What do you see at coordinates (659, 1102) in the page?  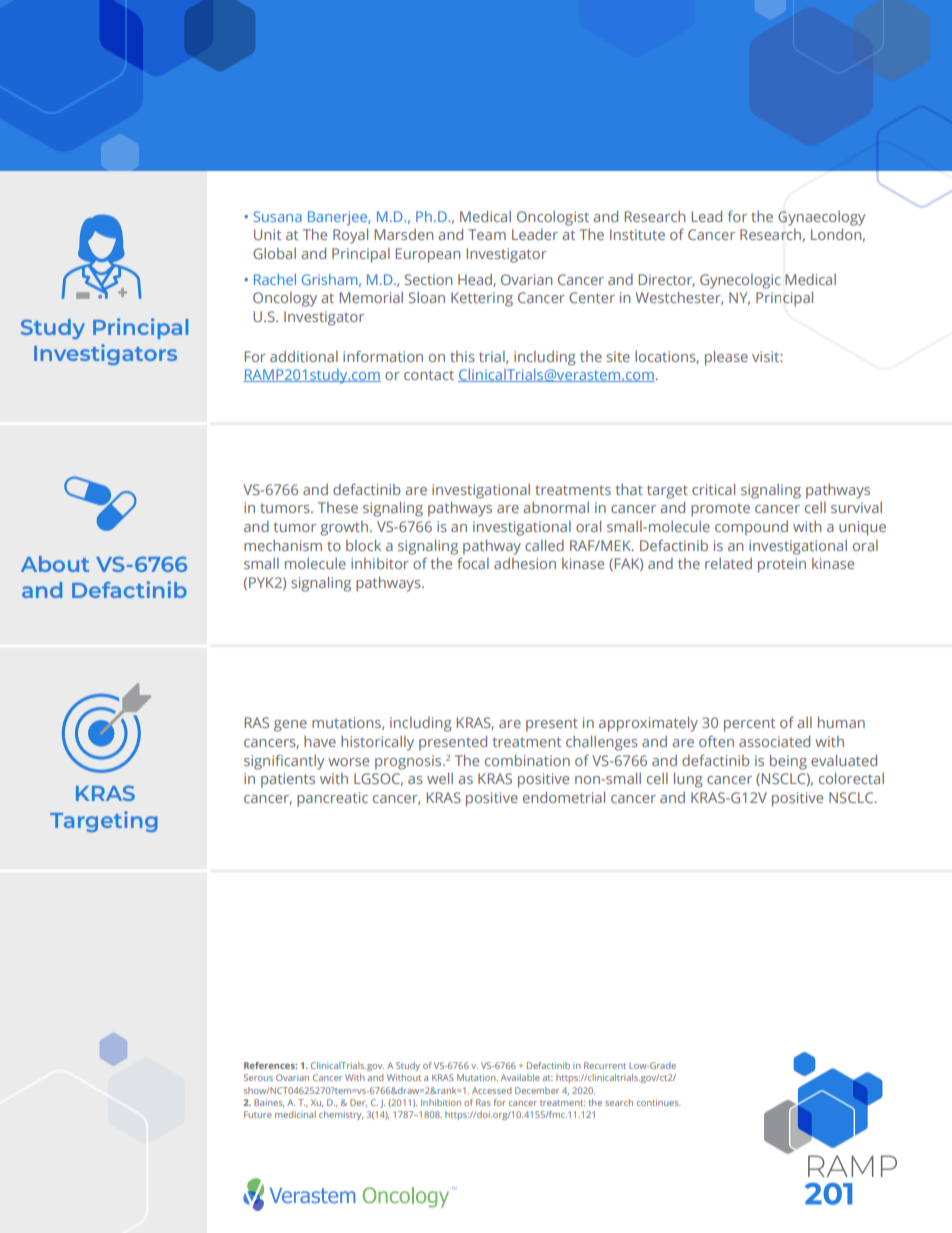 I see `continues` at bounding box center [659, 1102].
